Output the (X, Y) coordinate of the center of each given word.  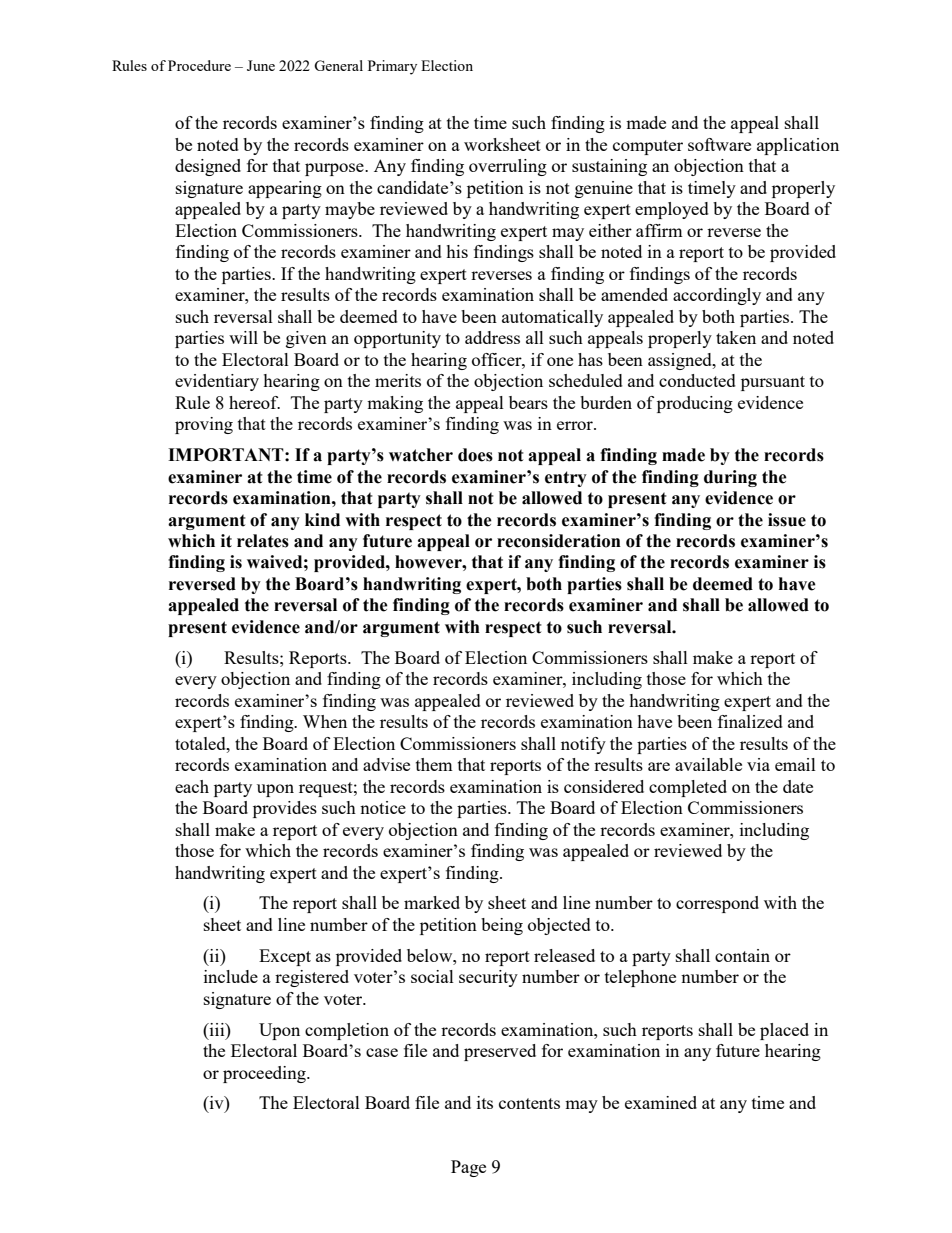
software (719, 144)
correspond (717, 904)
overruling (508, 167)
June (261, 65)
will (243, 337)
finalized (750, 721)
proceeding (265, 1074)
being (502, 926)
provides (285, 809)
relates (263, 541)
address (492, 337)
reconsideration (559, 541)
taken (736, 337)
